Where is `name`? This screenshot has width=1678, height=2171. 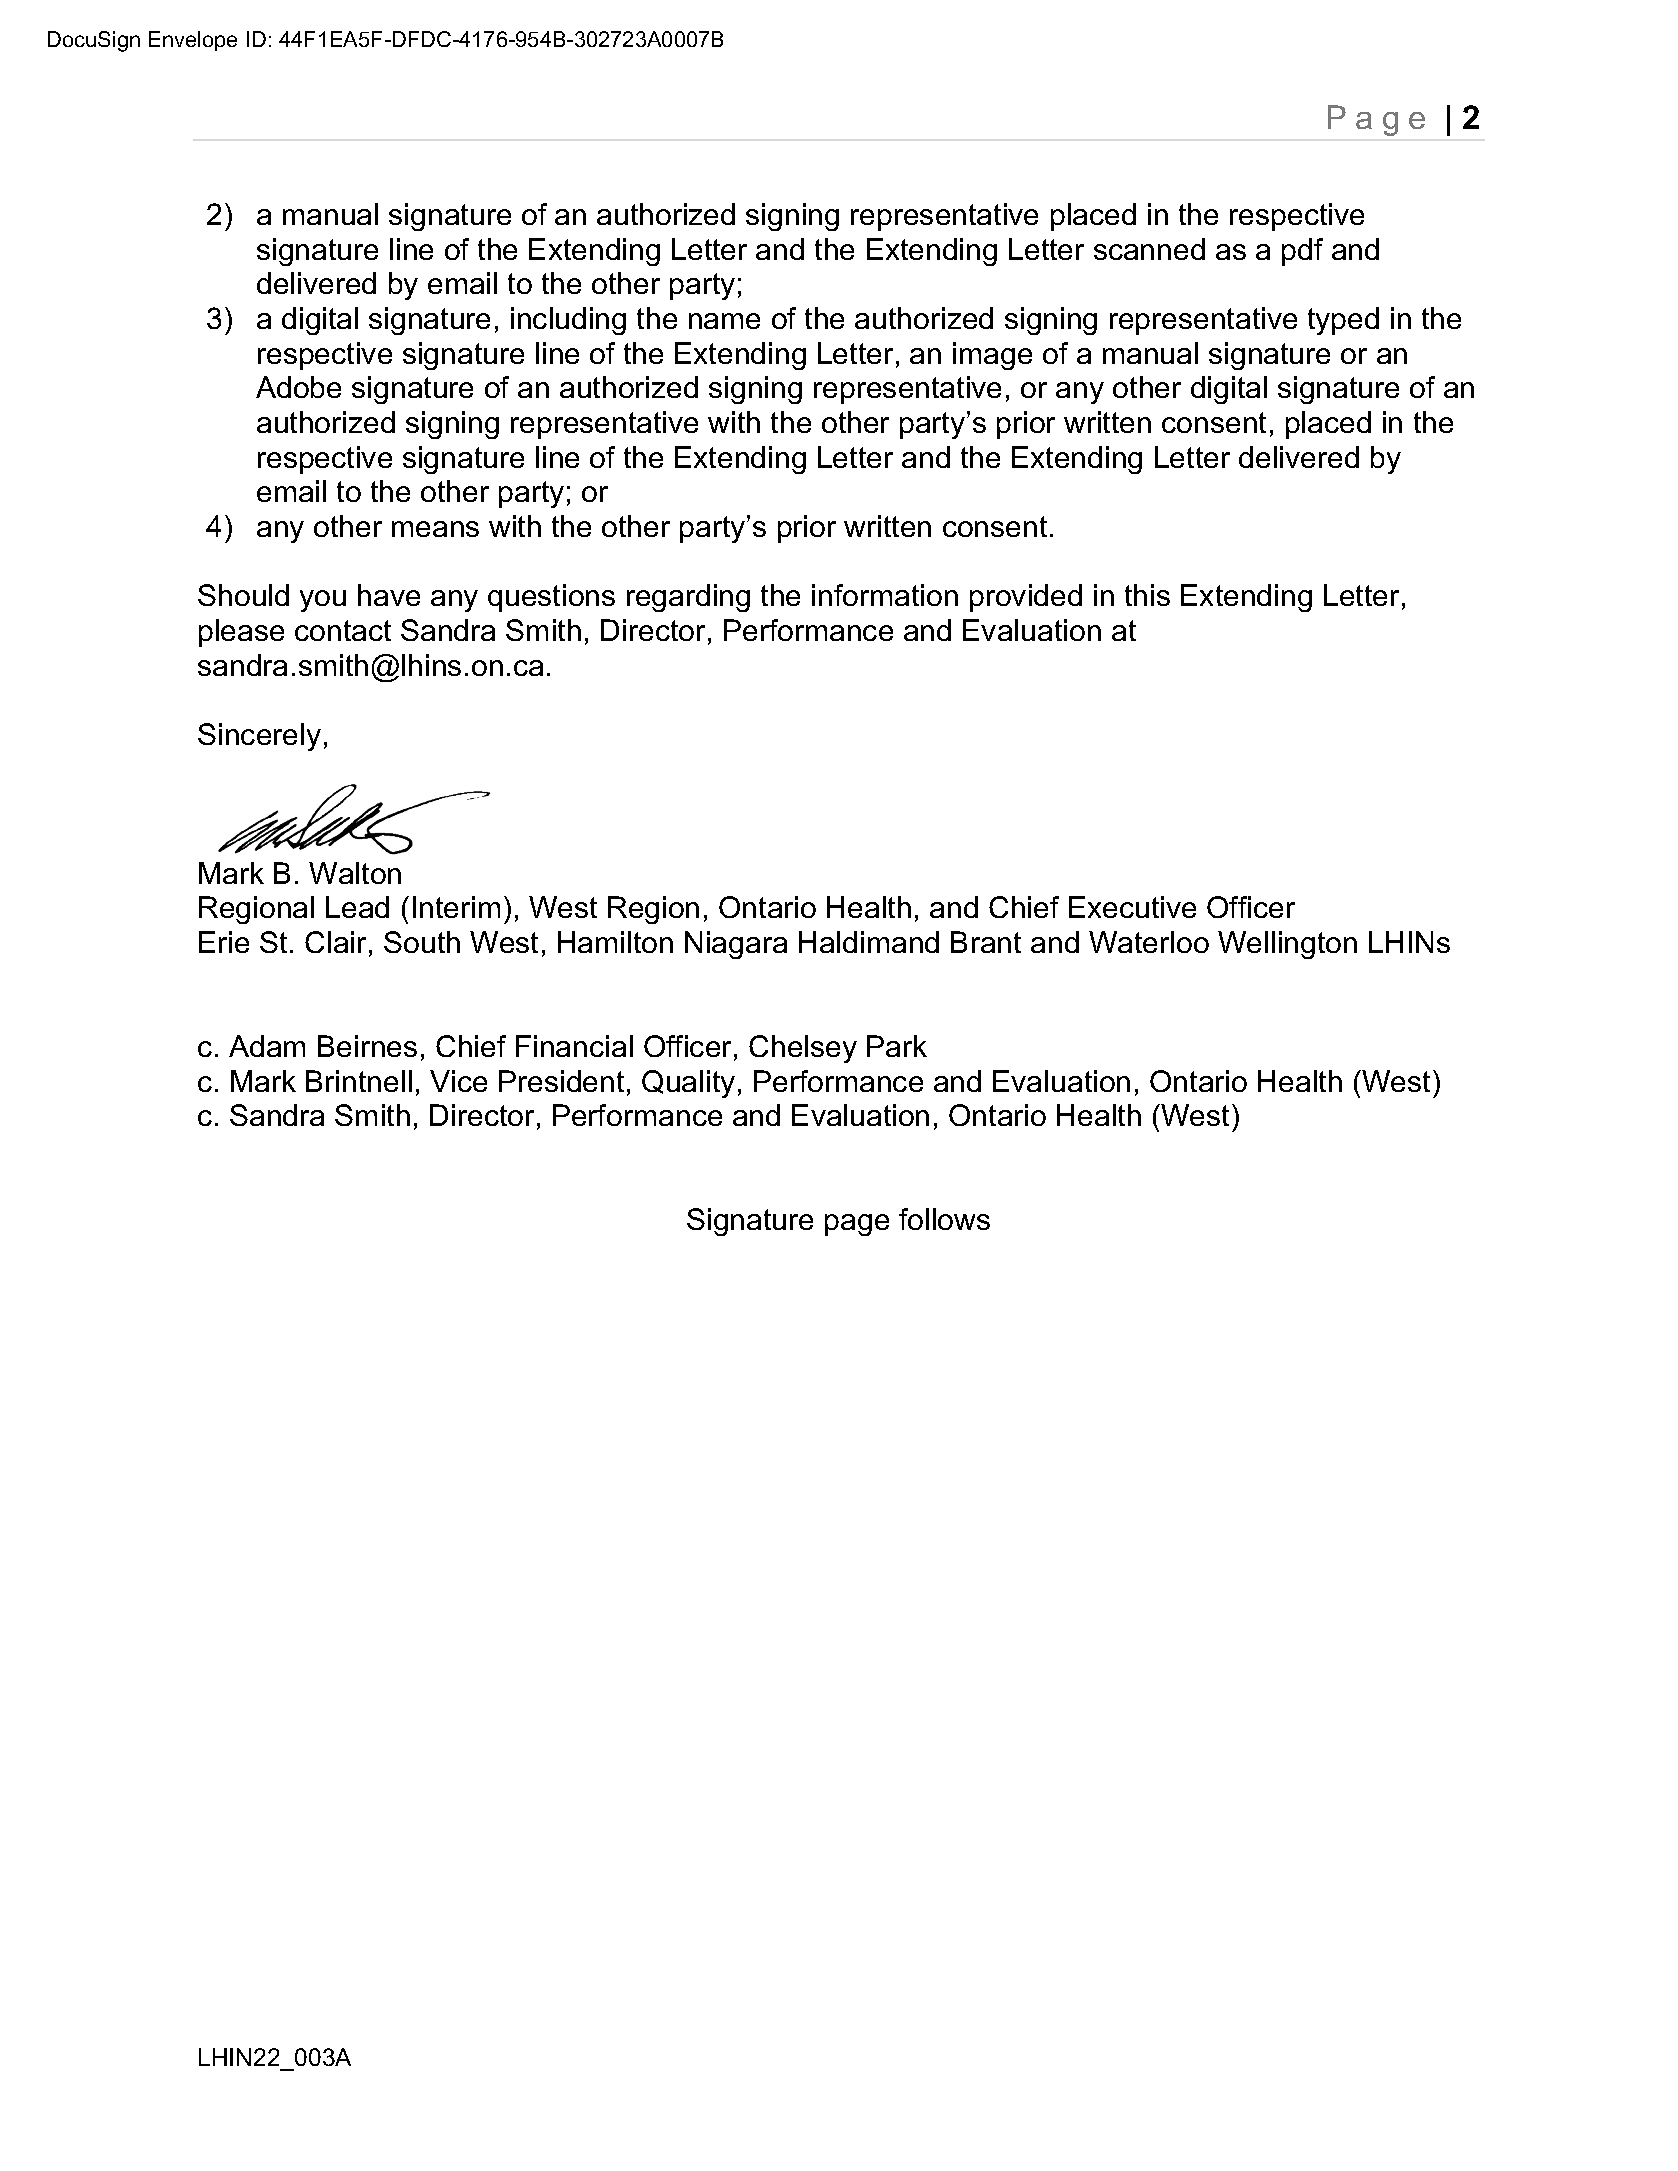 name is located at coordinates (724, 321).
